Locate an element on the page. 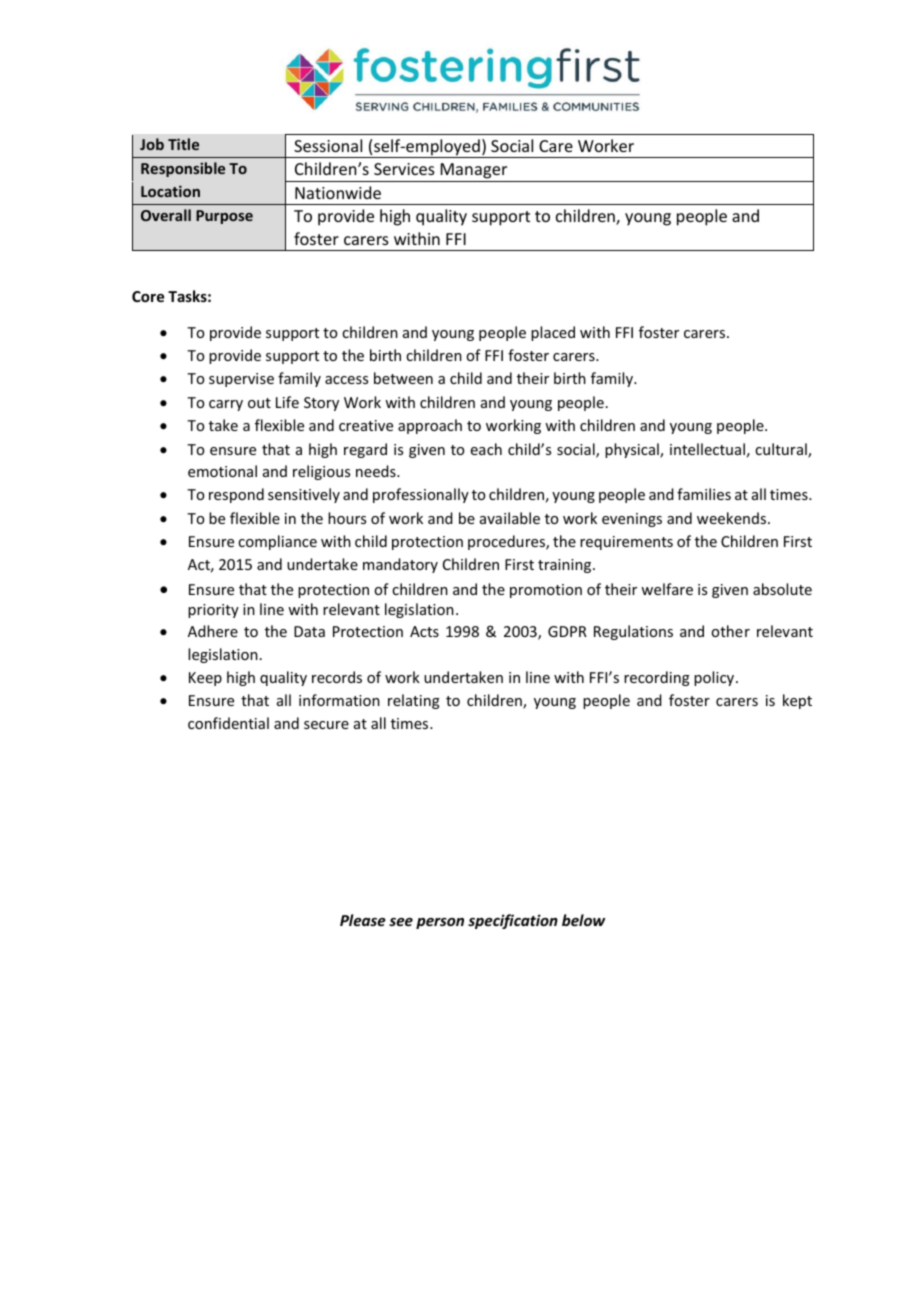 The width and height of the image is (924, 1307). person is located at coordinates (440, 923).
